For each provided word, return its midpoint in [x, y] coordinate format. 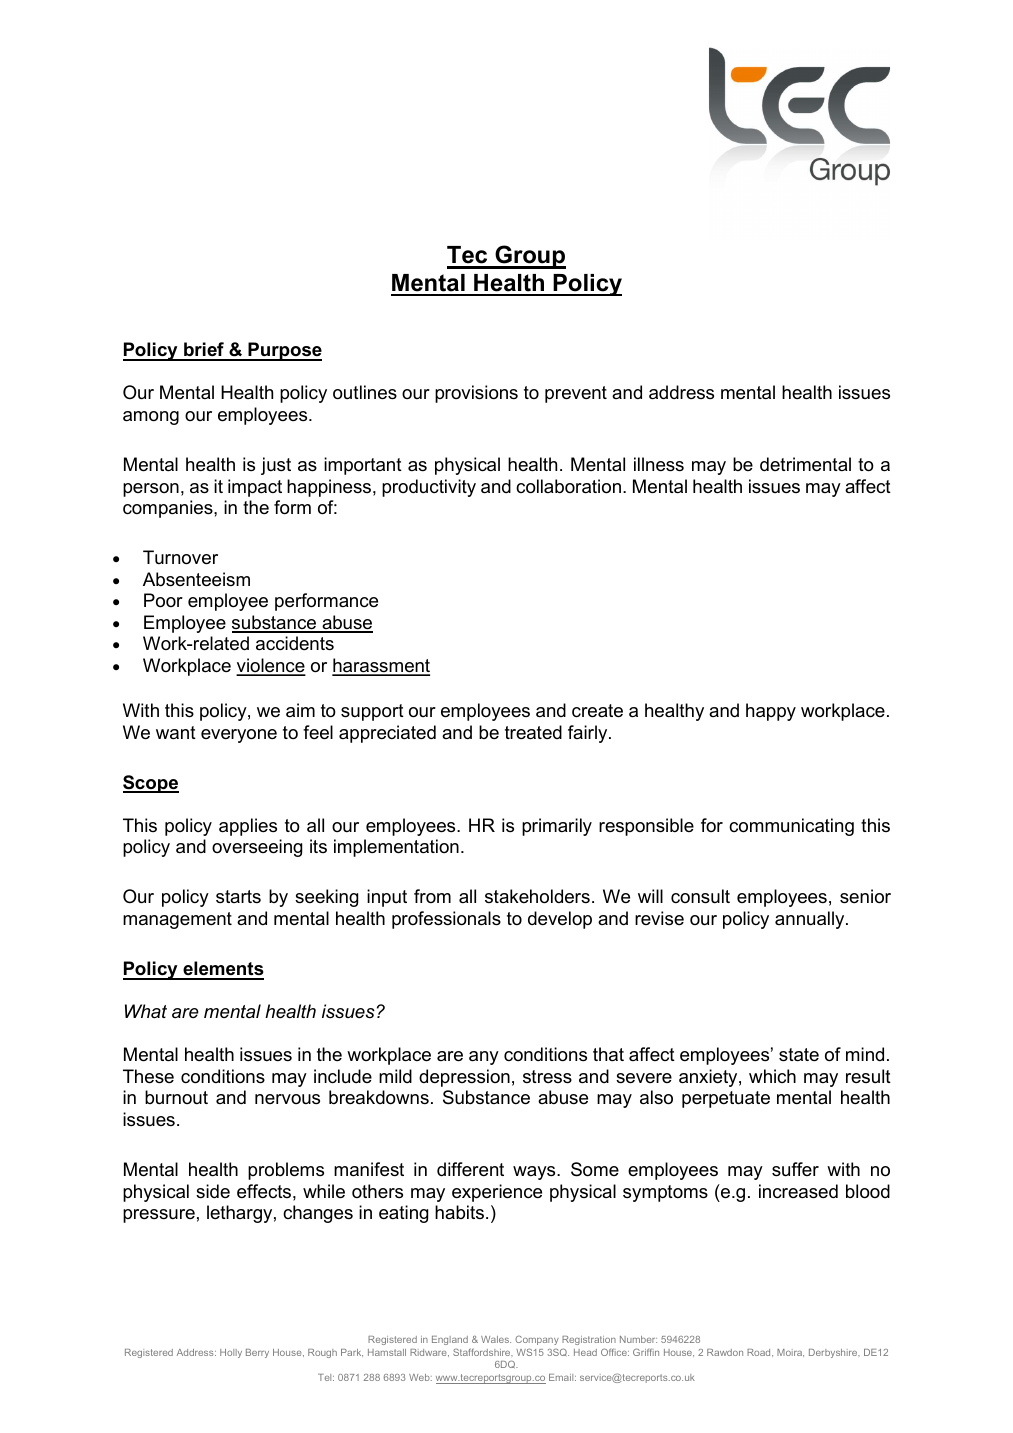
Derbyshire [834, 1353]
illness [659, 464]
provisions [476, 394]
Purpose [284, 351]
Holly [231, 1353]
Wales [496, 1339]
